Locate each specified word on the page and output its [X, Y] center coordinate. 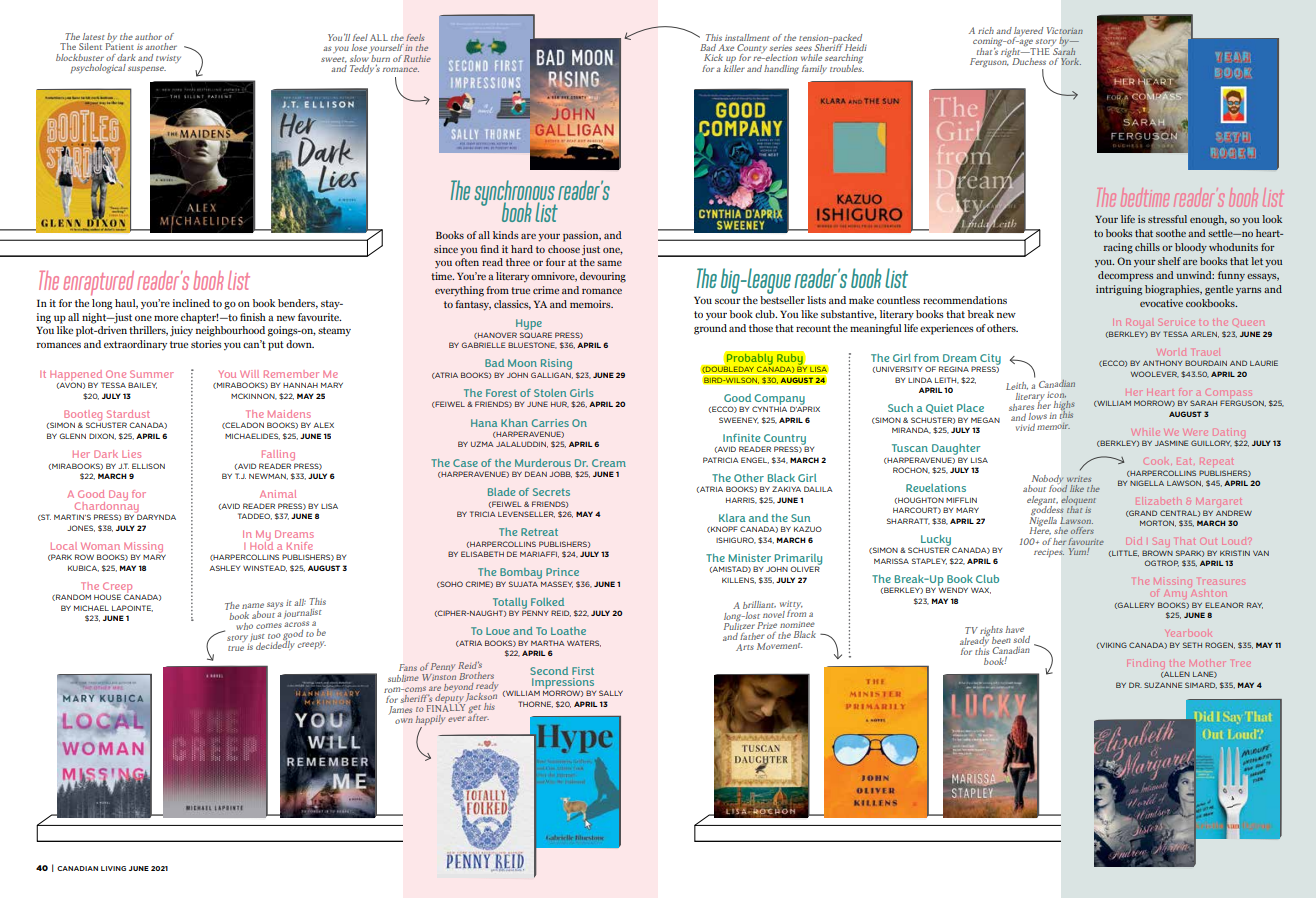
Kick [713, 57]
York [1071, 61]
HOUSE [107, 597]
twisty [168, 59]
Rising [556, 366]
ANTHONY [1162, 363]
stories [206, 344]
